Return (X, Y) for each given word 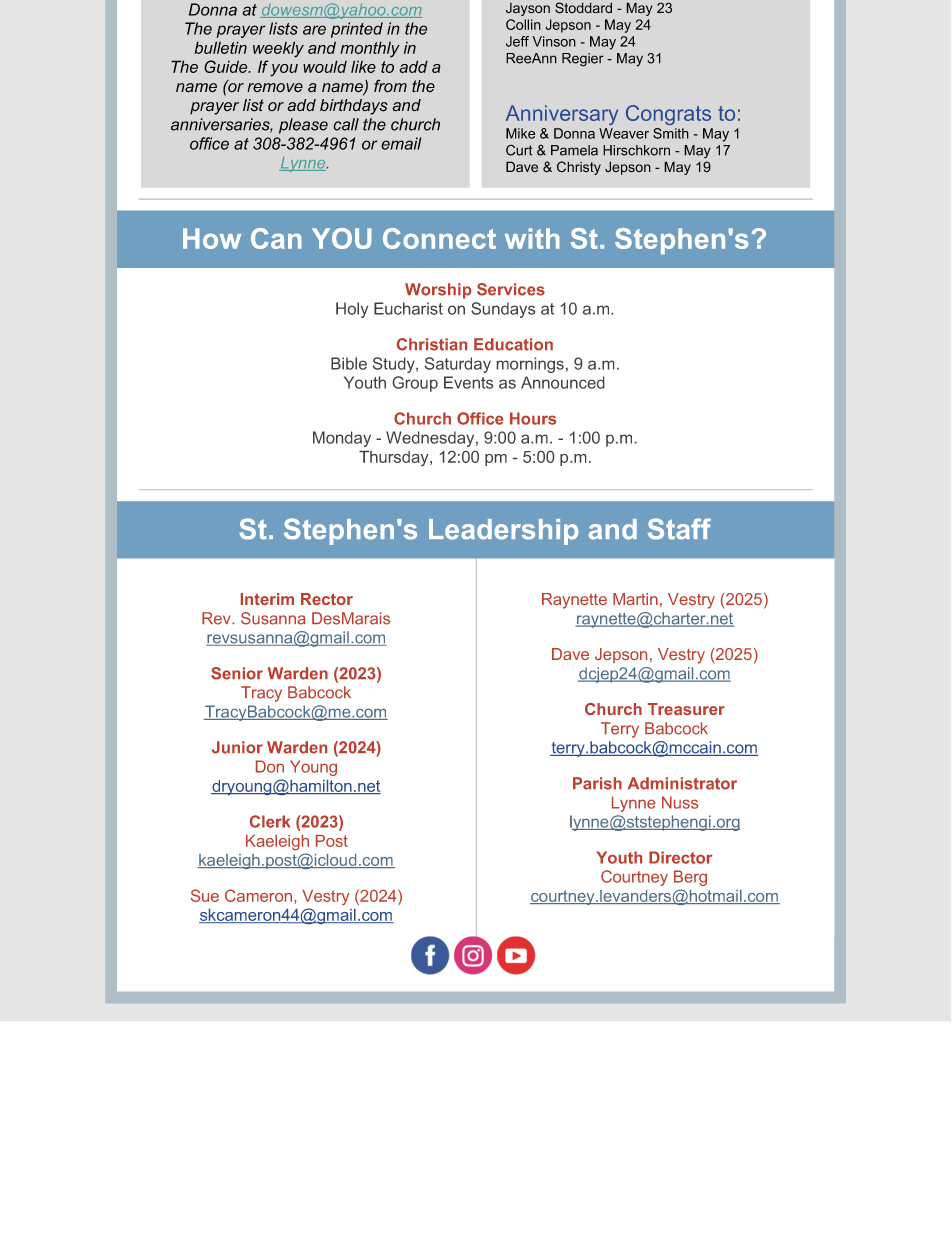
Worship (438, 291)
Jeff (517, 41)
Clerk (270, 821)
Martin (635, 599)
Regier (583, 60)
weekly (278, 49)
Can (276, 238)
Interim (267, 599)
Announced (562, 382)
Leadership (504, 532)
